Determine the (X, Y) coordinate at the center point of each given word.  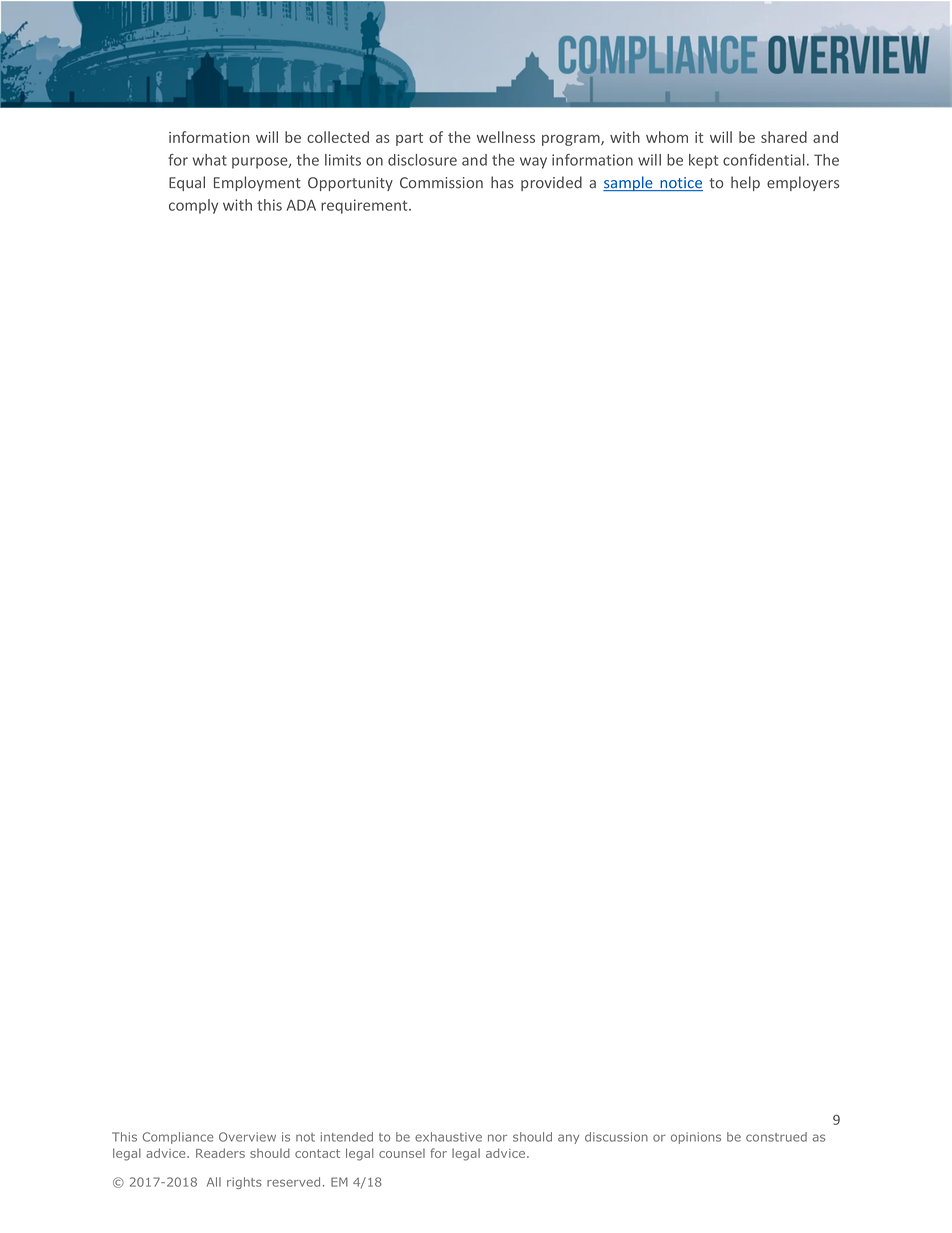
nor (497, 1138)
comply (193, 206)
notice (680, 184)
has (502, 182)
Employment (257, 183)
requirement (365, 206)
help (745, 183)
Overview (247, 1137)
